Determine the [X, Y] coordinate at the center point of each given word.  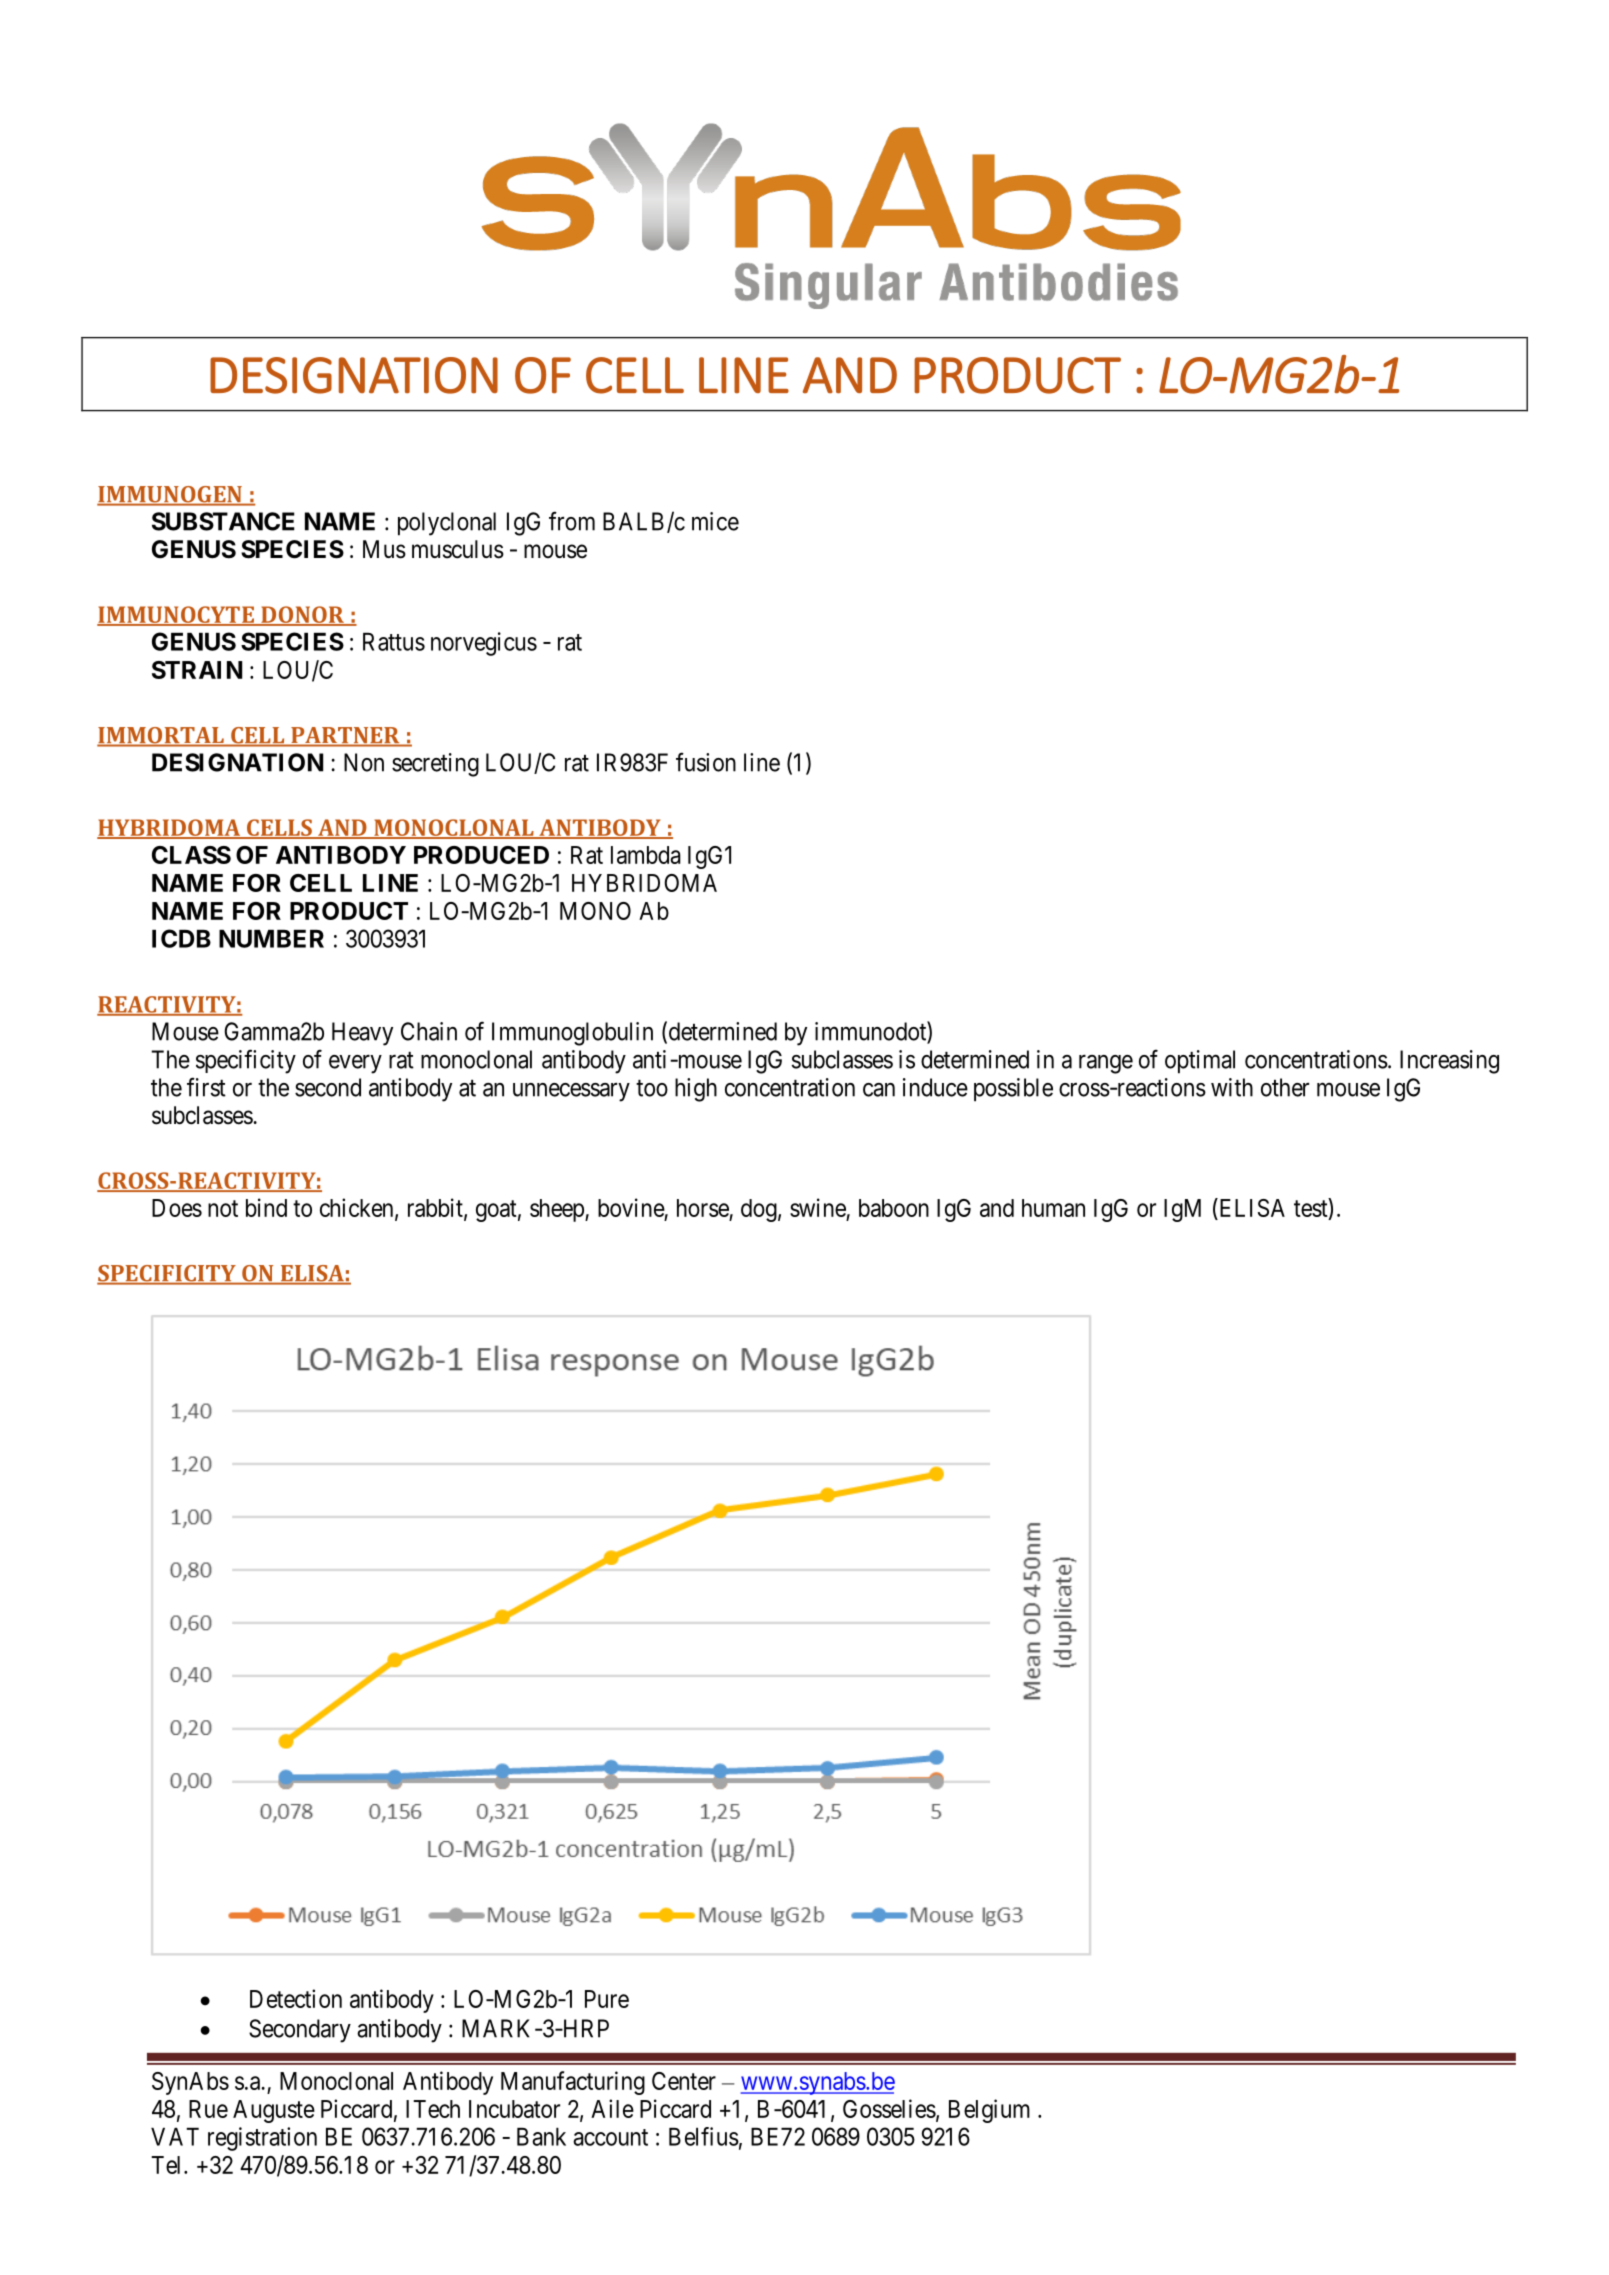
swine [818, 1209]
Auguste [274, 2111]
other [1285, 1087]
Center [684, 2081]
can [879, 1090]
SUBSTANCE [223, 521]
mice [715, 521]
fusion [706, 762]
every [355, 1064]
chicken [358, 1208]
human [1053, 1208]
